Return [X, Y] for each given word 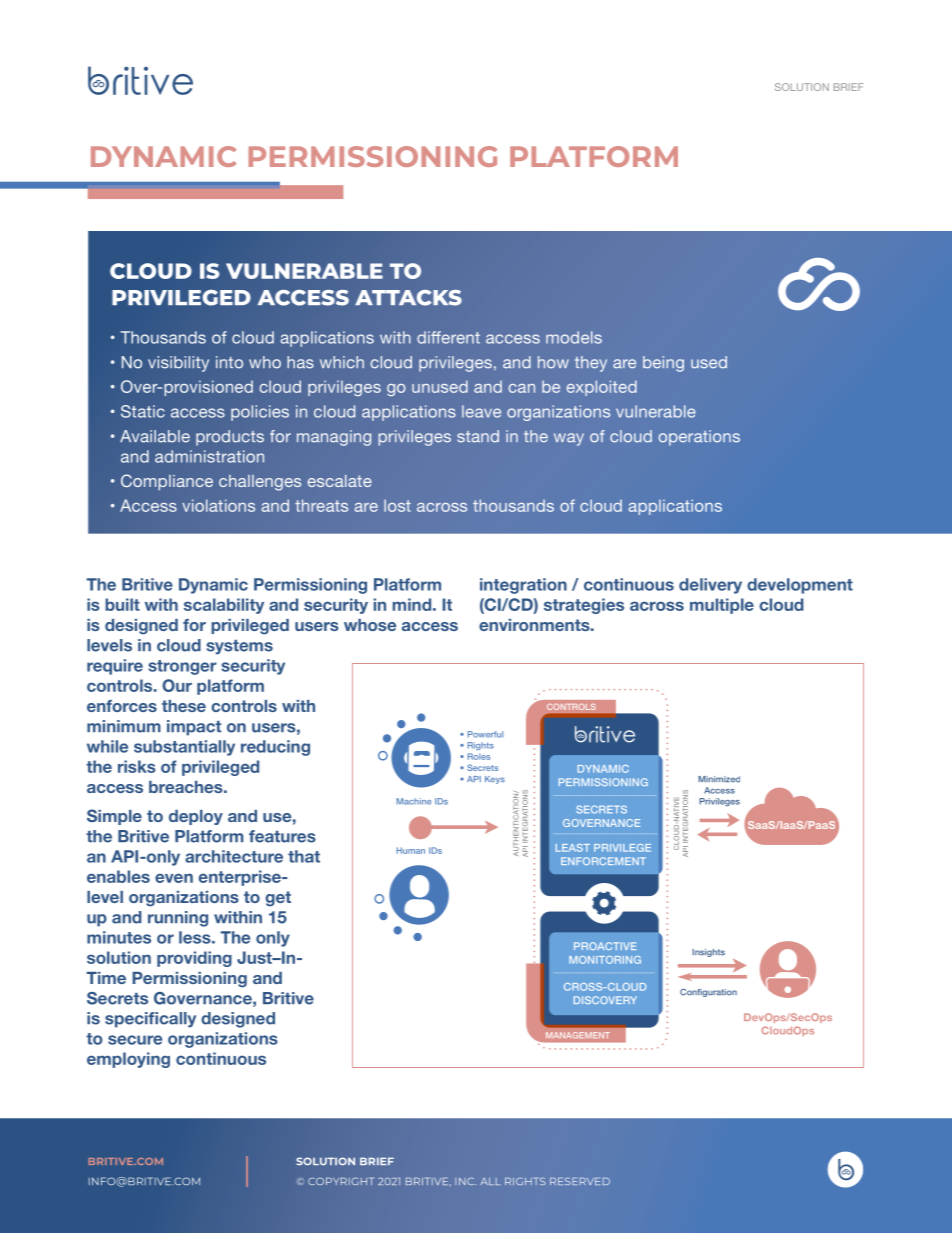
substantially [184, 748]
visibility [178, 364]
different [448, 337]
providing [194, 959]
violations [218, 505]
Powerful [485, 734]
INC [465, 1181]
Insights [708, 953]
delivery [710, 586]
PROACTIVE [605, 946]
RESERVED [580, 1181]
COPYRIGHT [341, 1181]
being [663, 364]
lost [397, 505]
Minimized [719, 779]
